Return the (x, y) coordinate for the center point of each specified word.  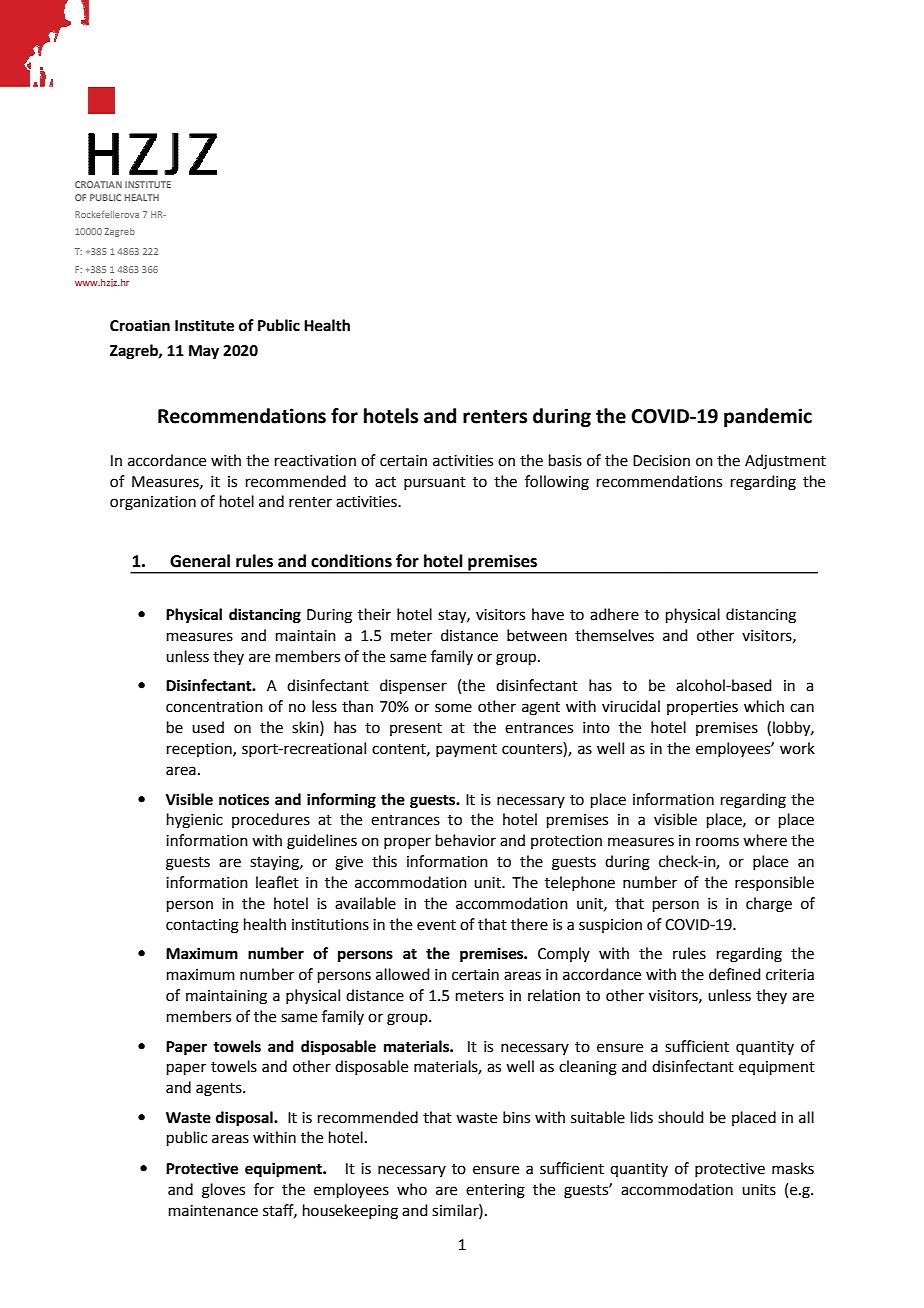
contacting (202, 926)
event (436, 925)
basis (565, 460)
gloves (223, 1191)
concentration (214, 707)
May (204, 352)
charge (769, 905)
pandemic (768, 417)
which (764, 706)
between (537, 635)
